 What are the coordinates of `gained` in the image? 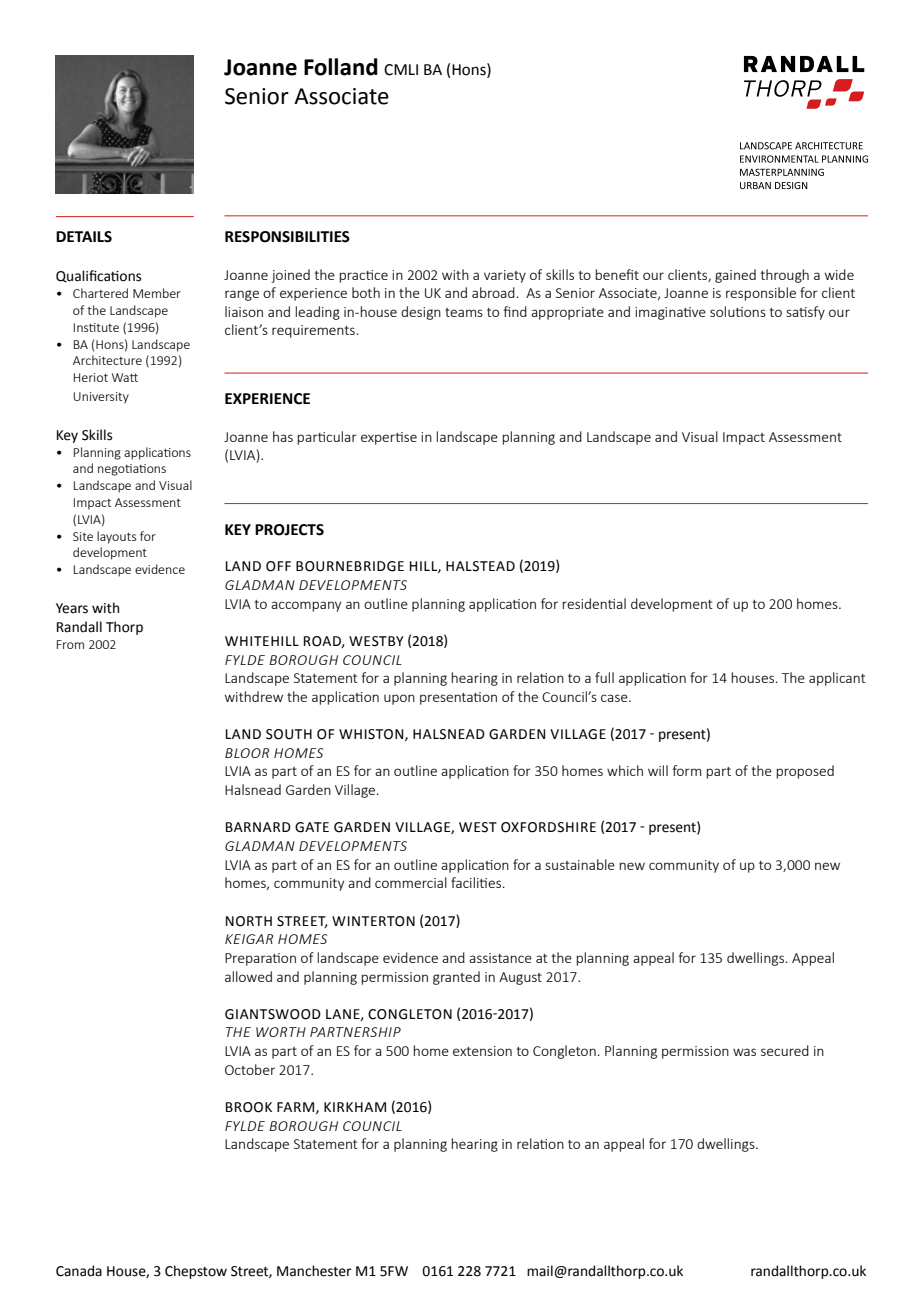 It's located at (735, 276).
